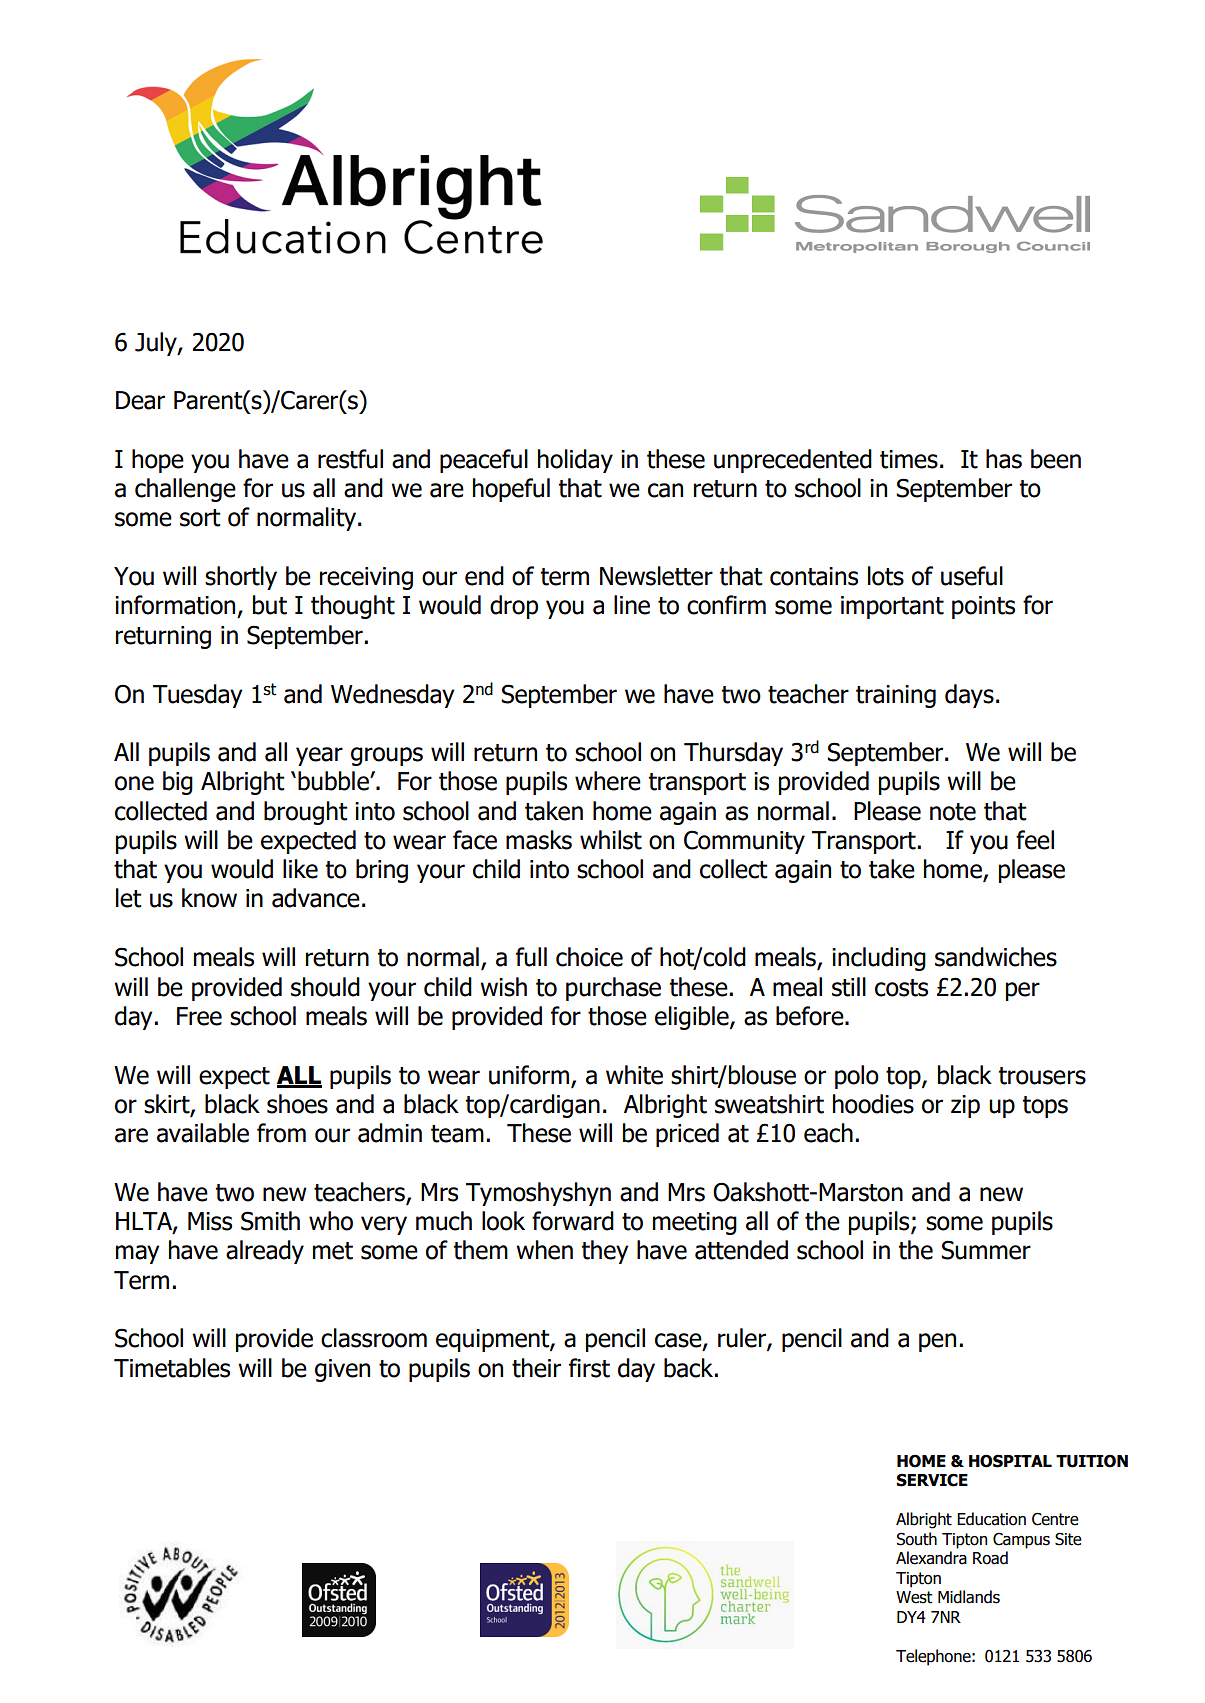 This page has width=1205, height=1703. I want to click on given, so click(342, 1370).
